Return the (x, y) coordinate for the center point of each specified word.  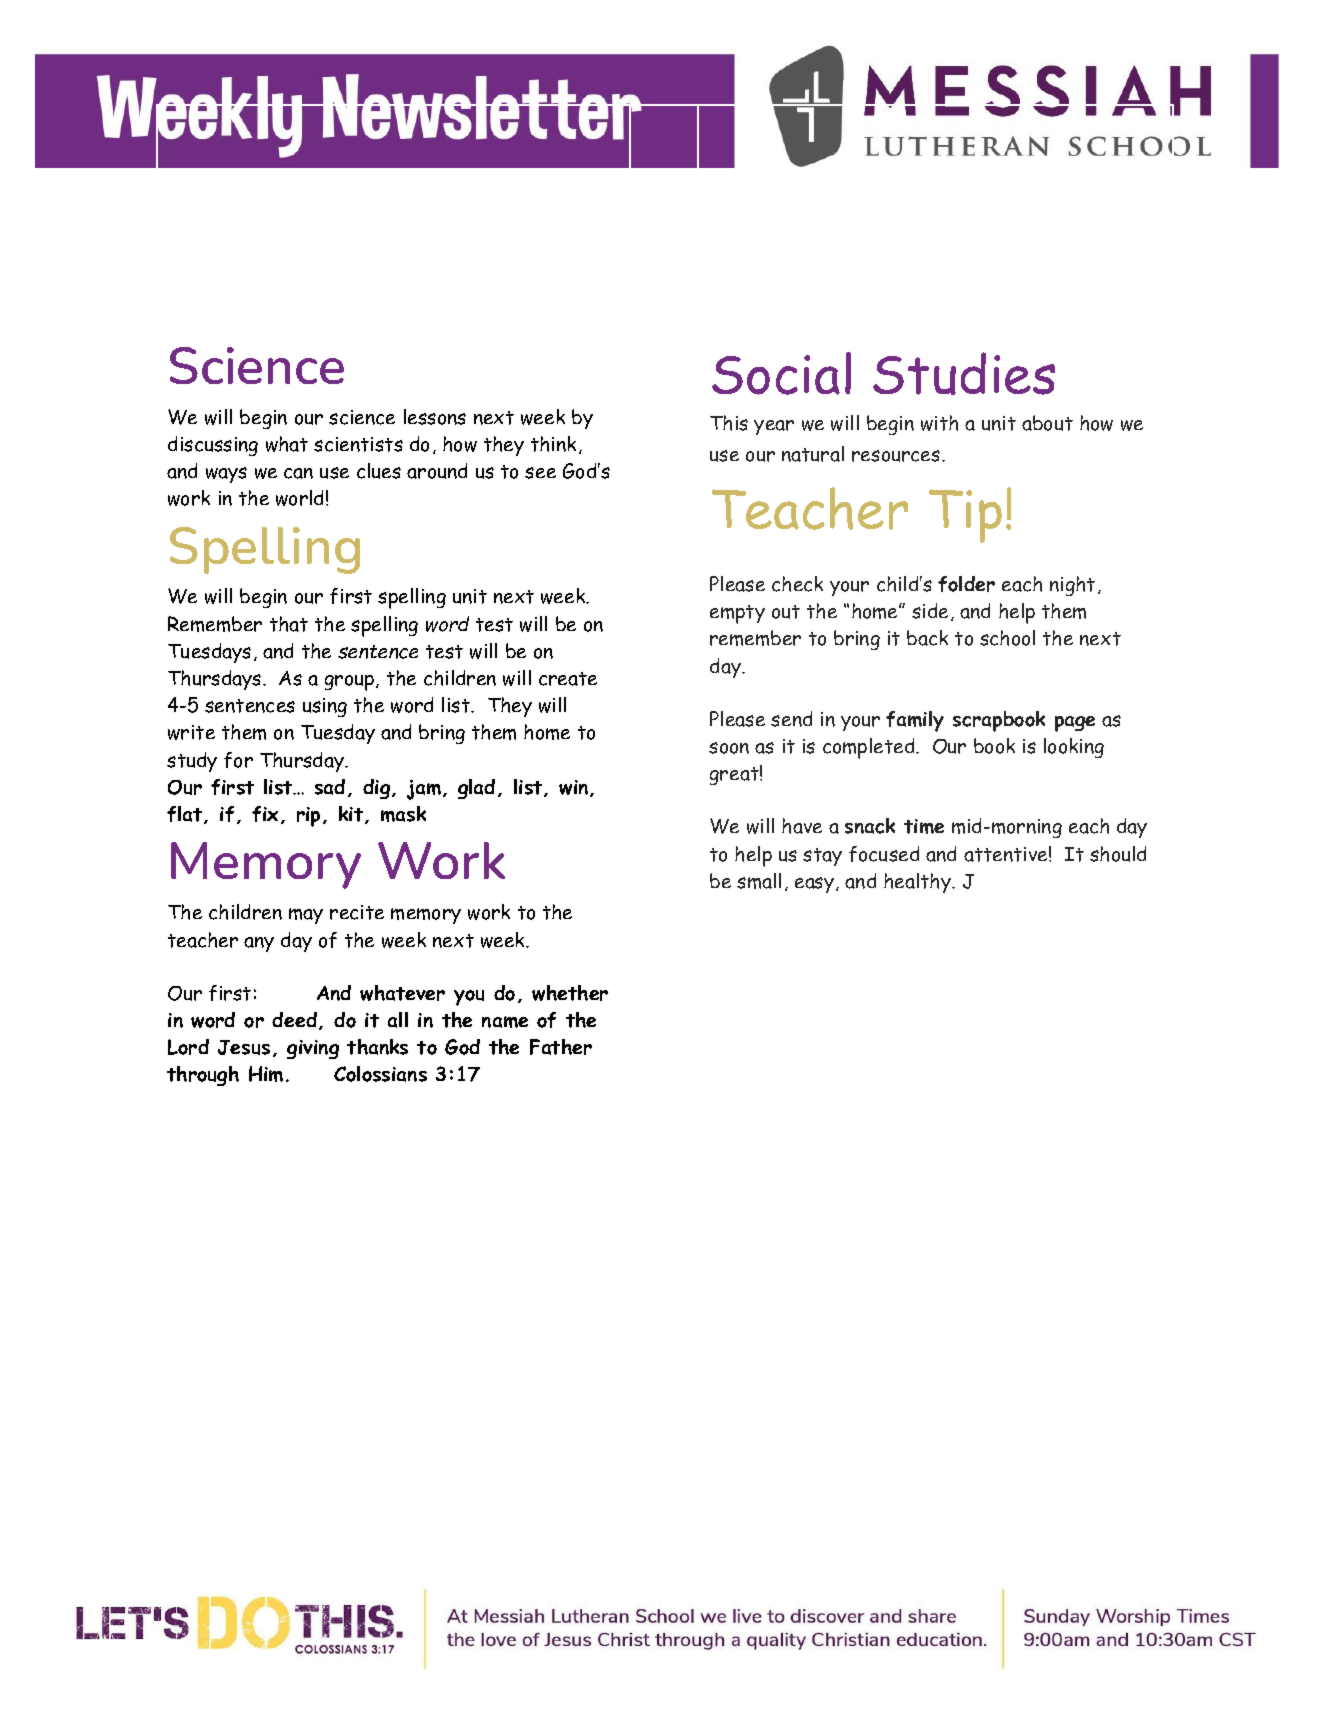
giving (313, 1049)
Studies (964, 373)
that (289, 624)
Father (561, 1047)
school (1007, 638)
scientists (358, 444)
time (924, 826)
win (573, 787)
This (729, 423)
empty (737, 614)
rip (308, 817)
